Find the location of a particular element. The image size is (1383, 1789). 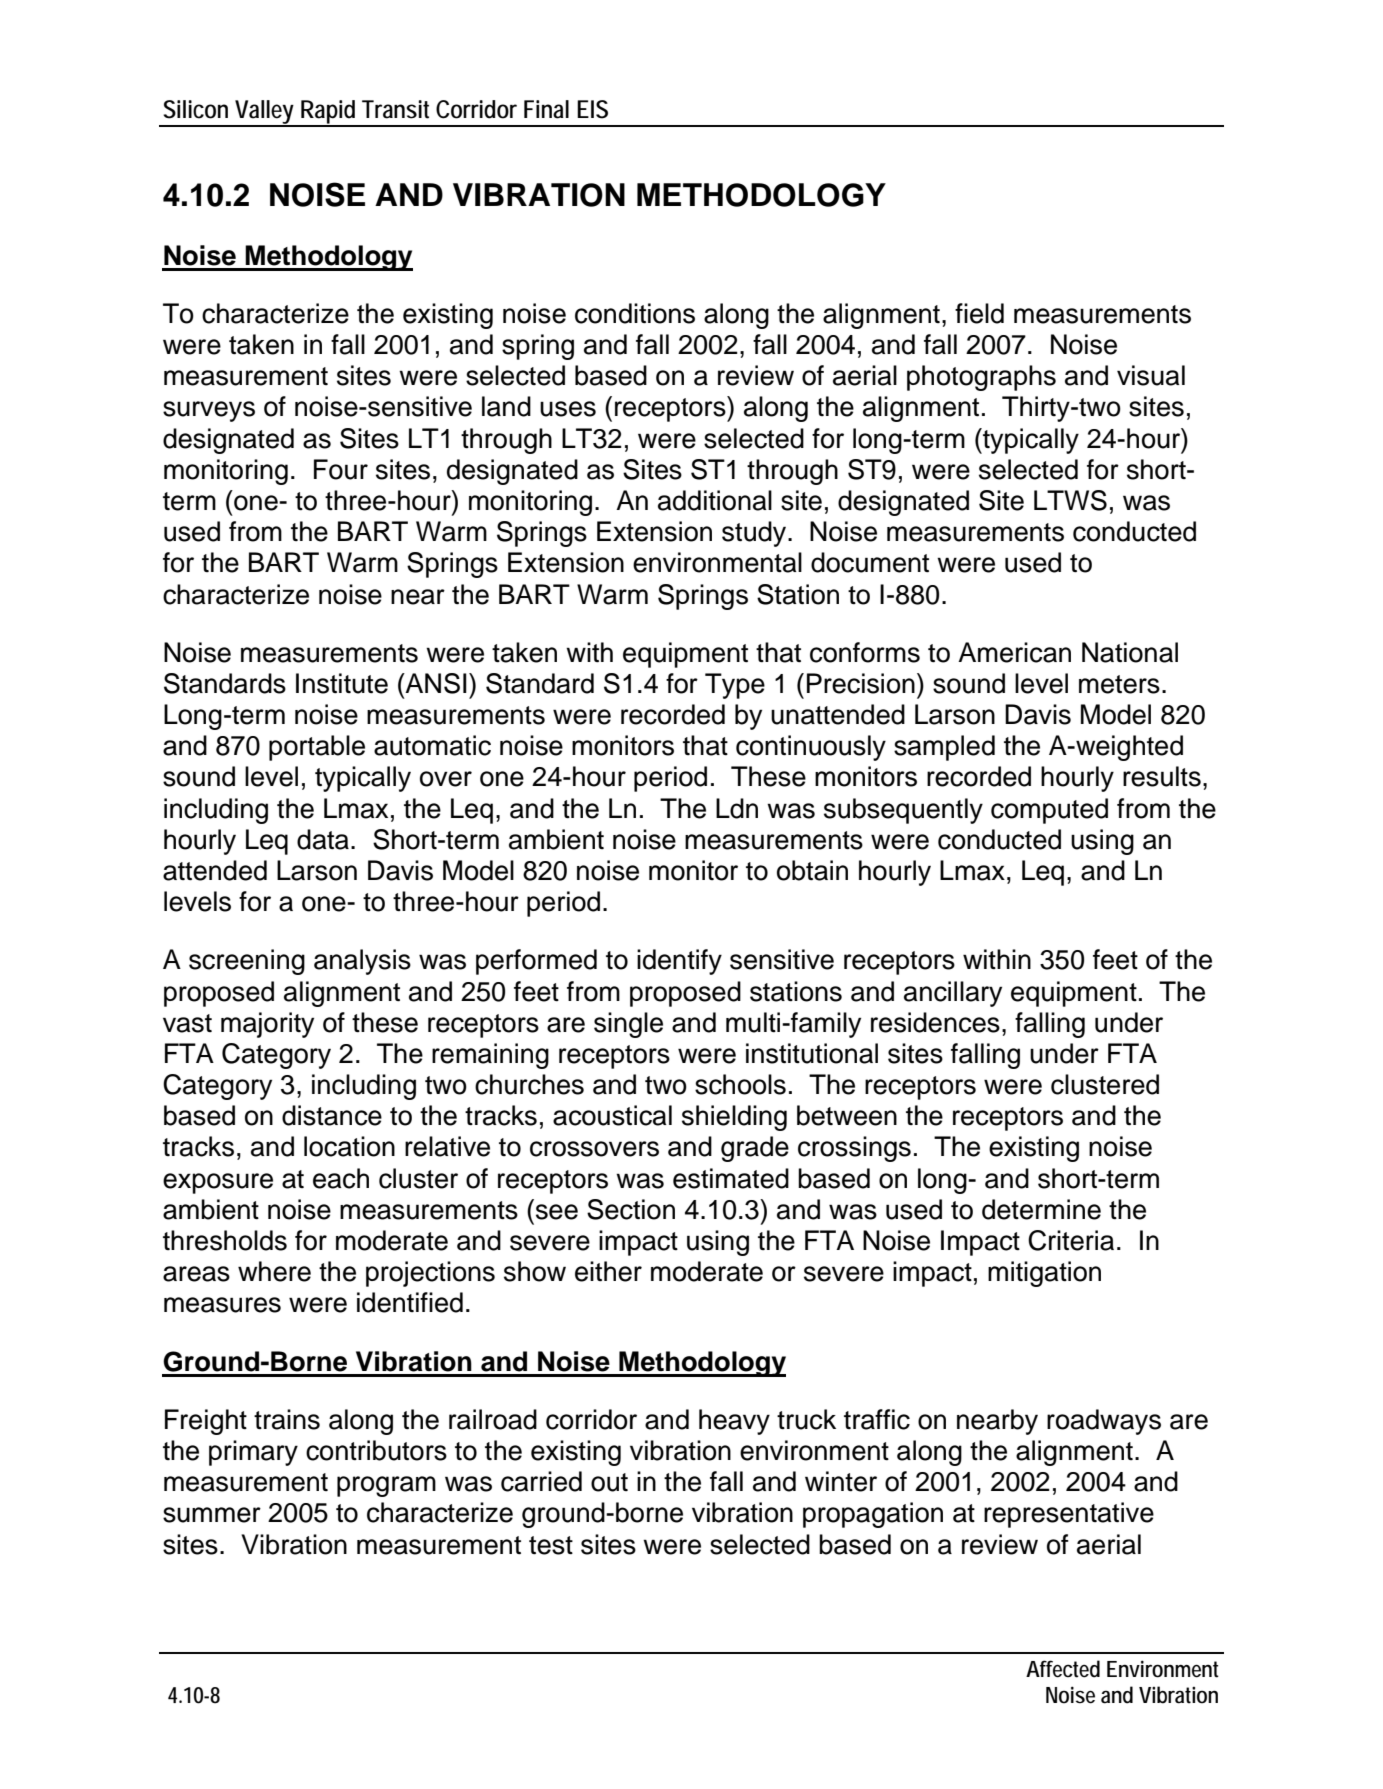

distance is located at coordinates (332, 1115).
